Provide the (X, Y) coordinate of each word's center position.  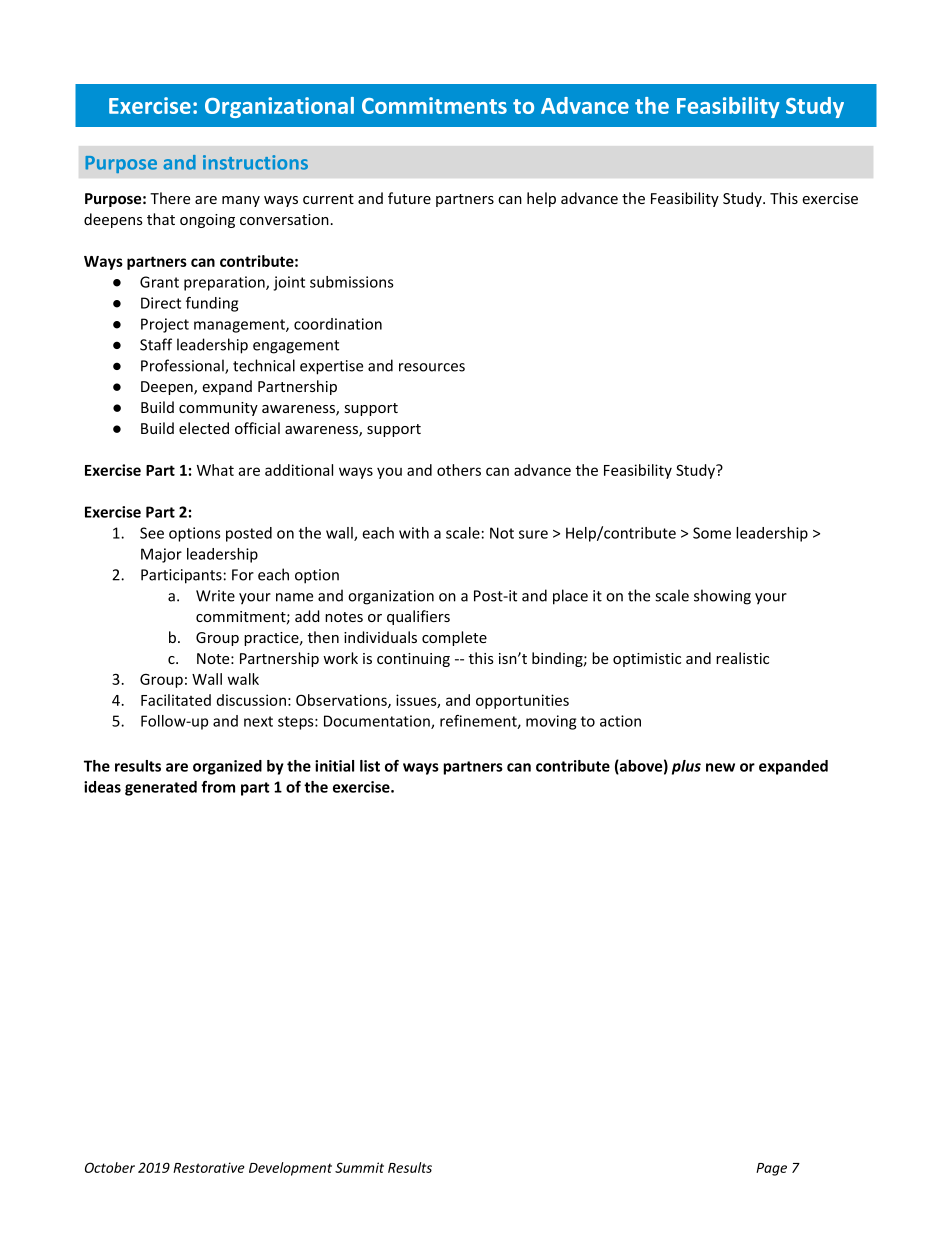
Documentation (378, 722)
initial (334, 766)
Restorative (209, 1167)
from (218, 787)
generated (161, 788)
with (414, 533)
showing (722, 597)
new (720, 767)
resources (432, 367)
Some (712, 533)
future (409, 198)
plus (686, 767)
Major (161, 555)
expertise (331, 367)
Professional (183, 366)
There (170, 198)
